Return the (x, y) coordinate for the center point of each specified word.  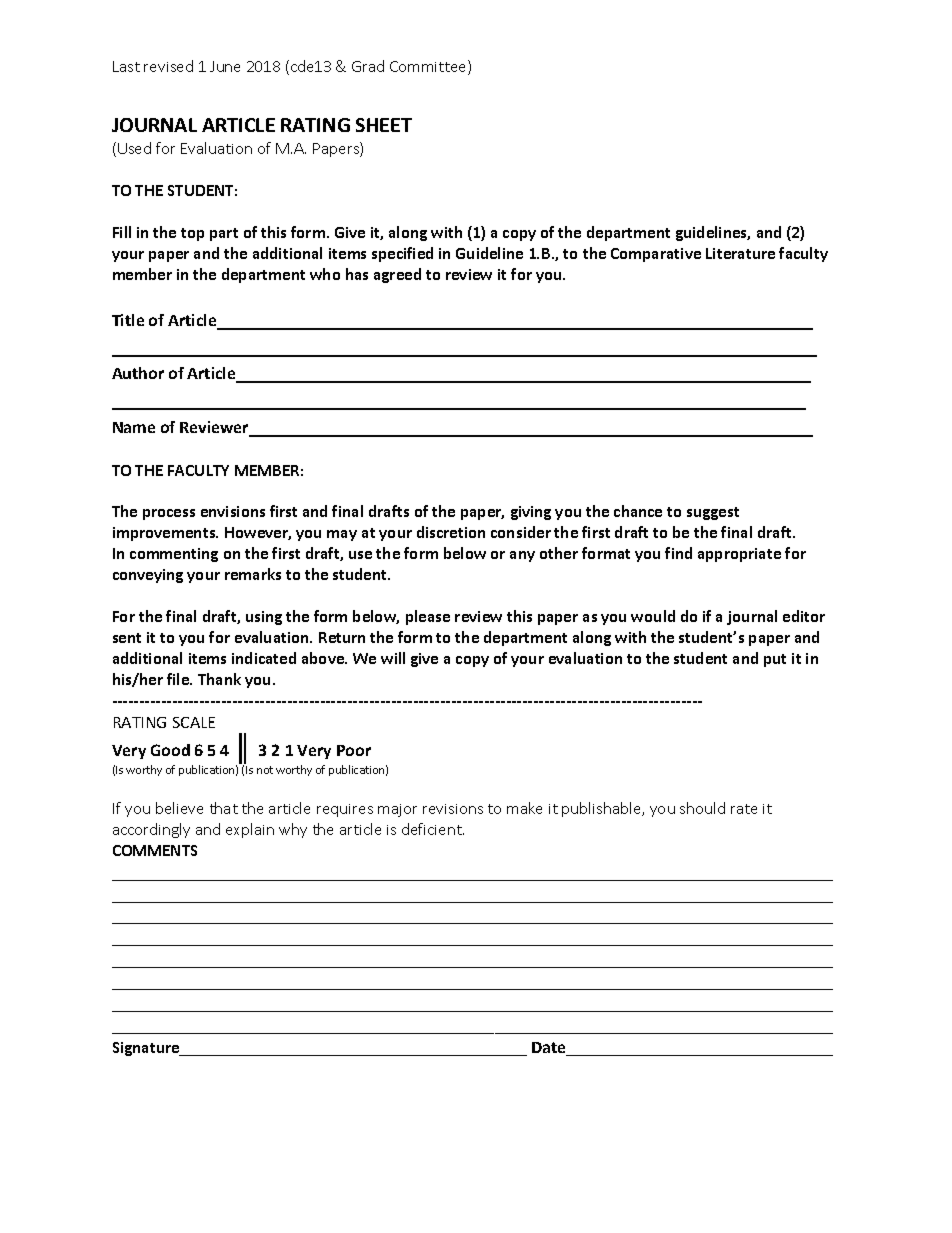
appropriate (739, 555)
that (224, 808)
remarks (253, 574)
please (428, 617)
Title (128, 320)
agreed (397, 275)
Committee (429, 67)
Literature (740, 253)
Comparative (656, 255)
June (225, 66)
